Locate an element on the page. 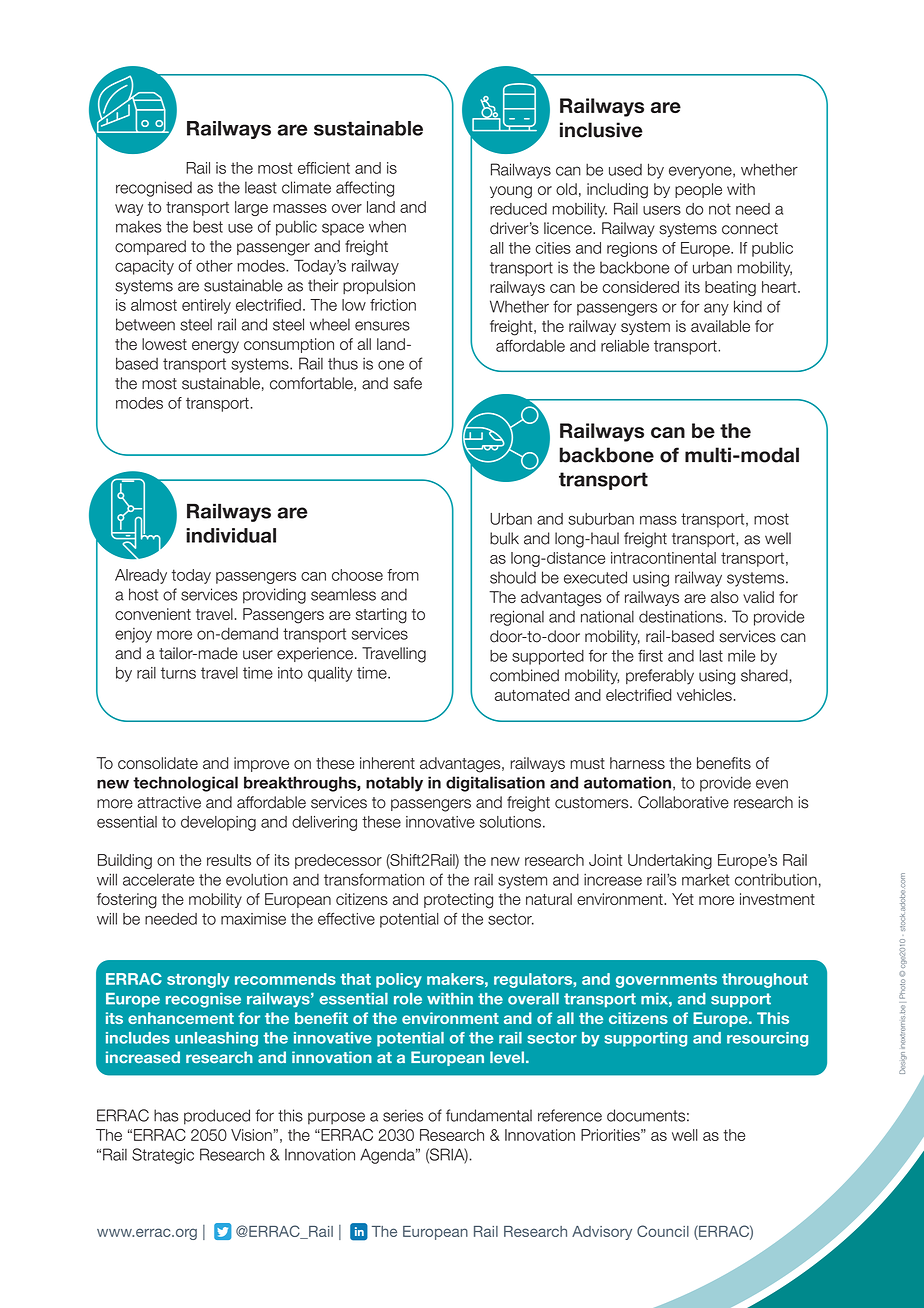  protecting is located at coordinates (458, 901).
